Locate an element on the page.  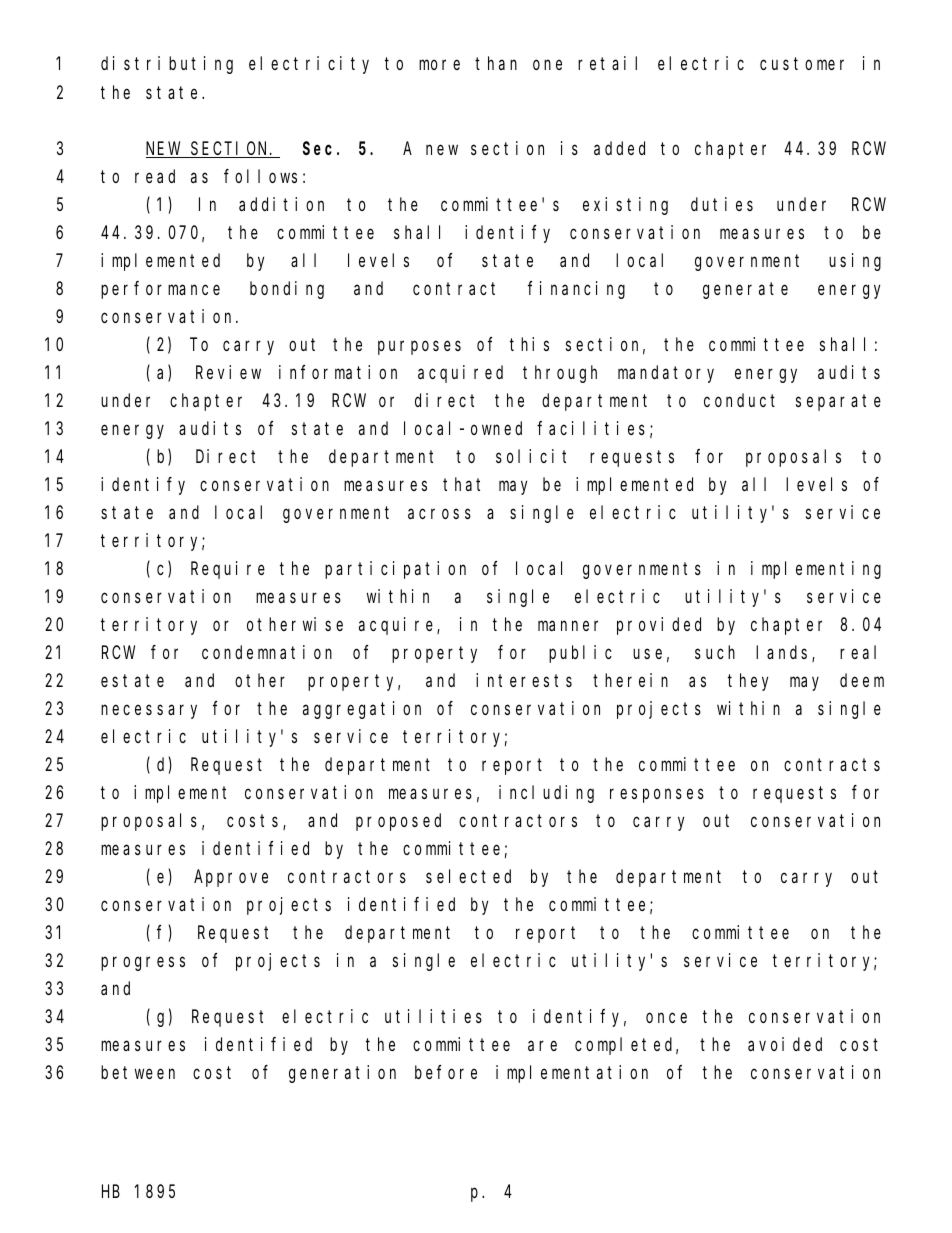
one is located at coordinates (547, 65).
